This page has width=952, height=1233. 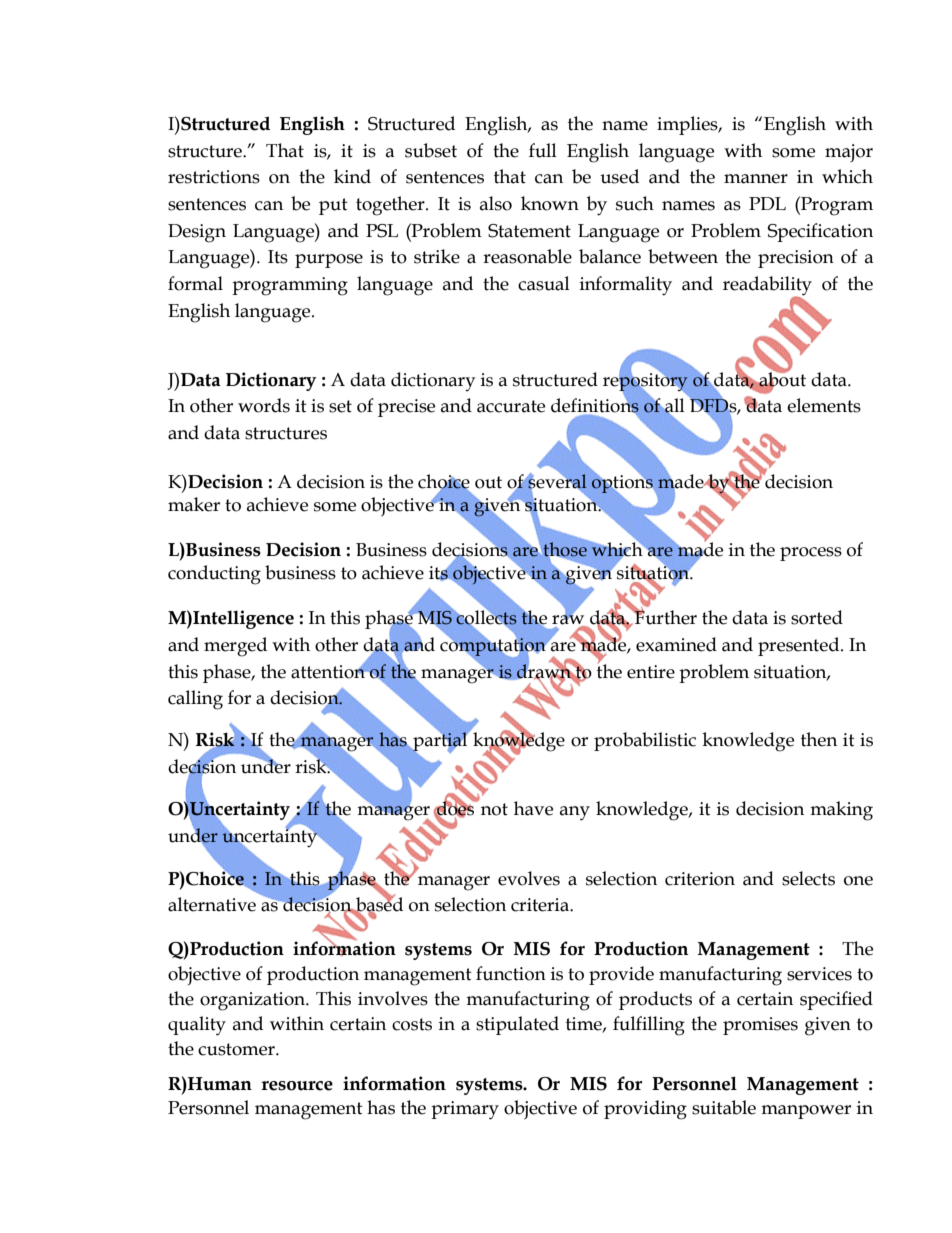 What do you see at coordinates (529, 878) in the page?
I see `evolves` at bounding box center [529, 878].
